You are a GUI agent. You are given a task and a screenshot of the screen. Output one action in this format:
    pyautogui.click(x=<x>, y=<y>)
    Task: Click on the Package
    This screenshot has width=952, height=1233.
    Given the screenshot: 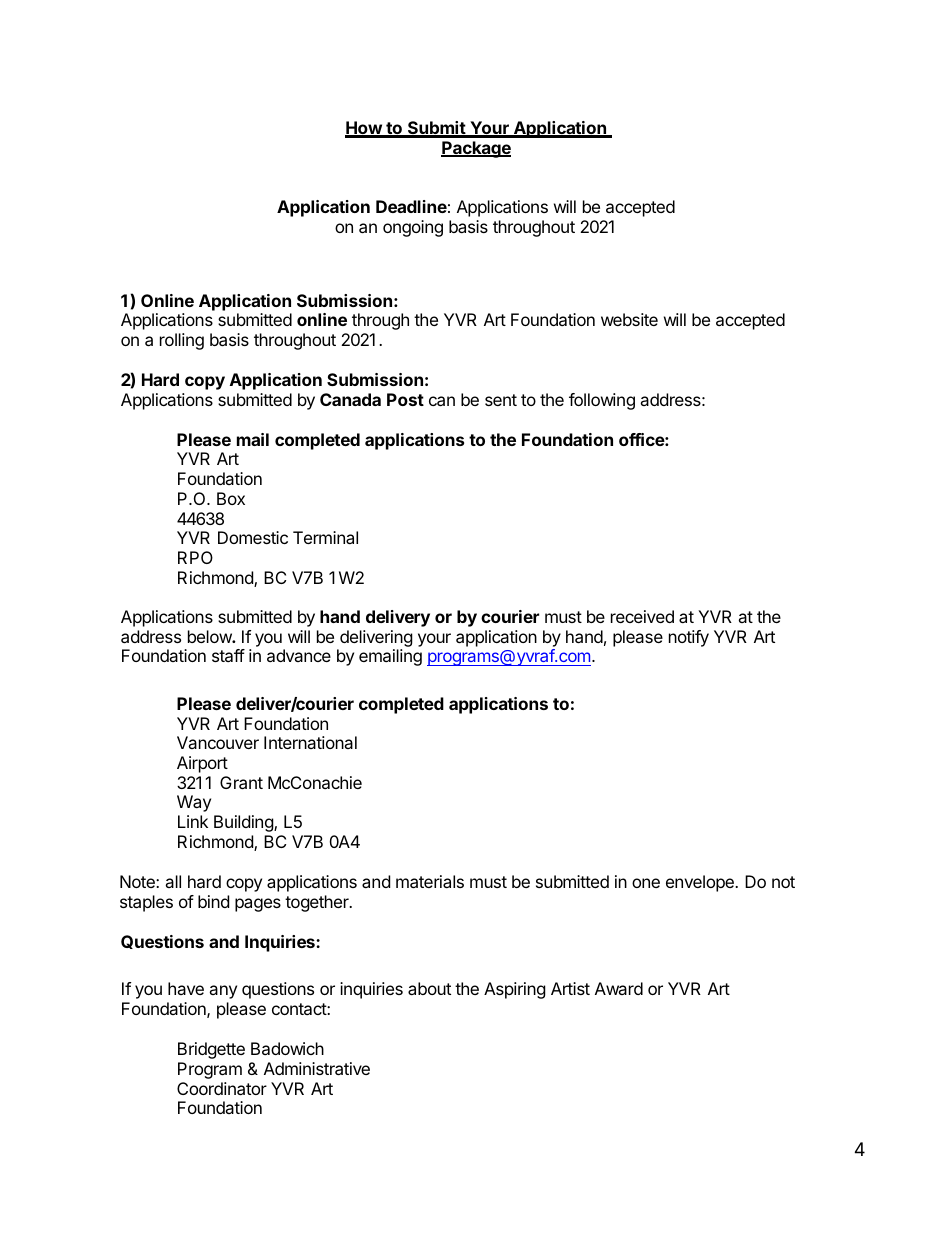 What is the action you would take?
    pyautogui.click(x=476, y=149)
